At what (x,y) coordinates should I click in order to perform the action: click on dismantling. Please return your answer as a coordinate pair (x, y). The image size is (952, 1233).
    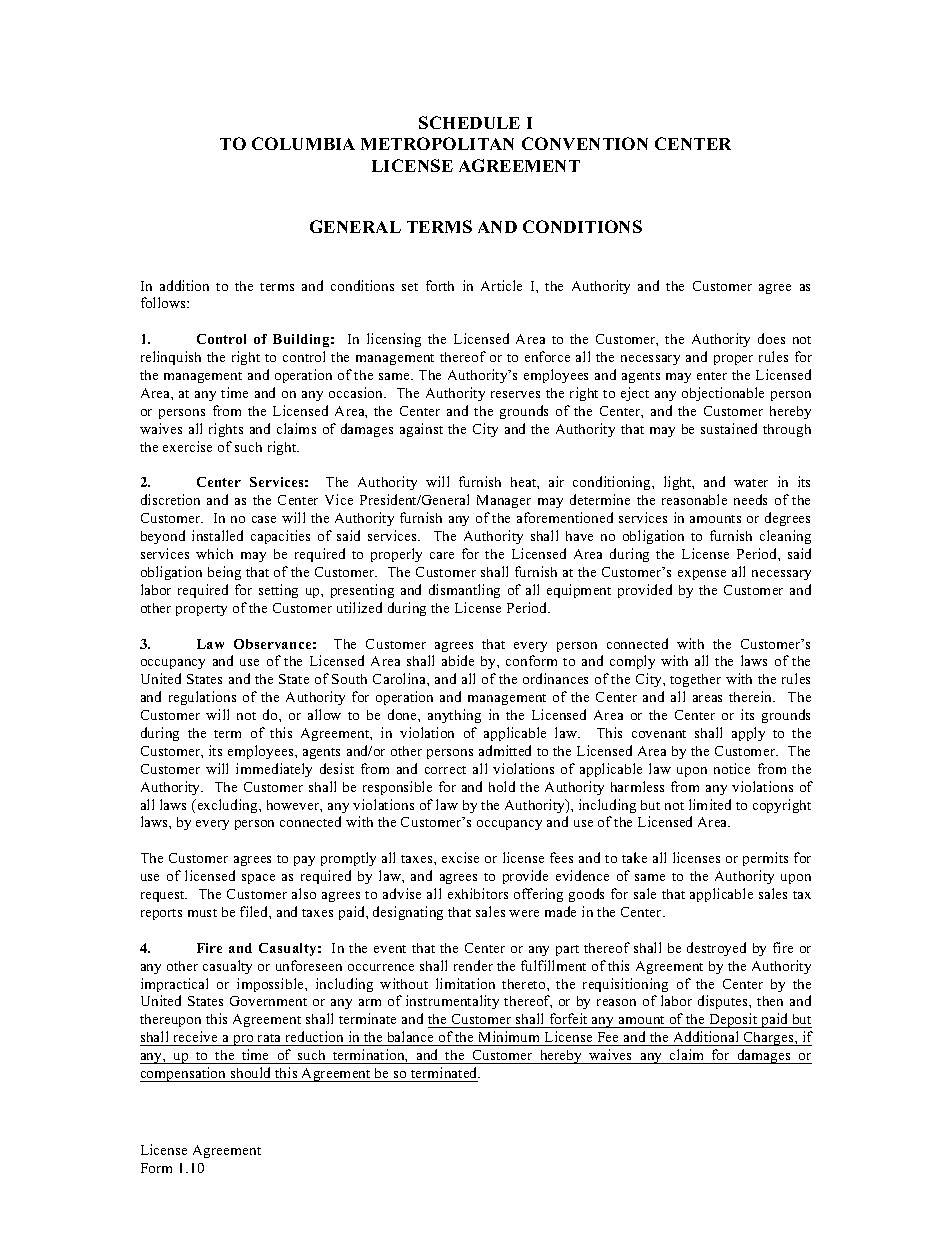
    Looking at the image, I should click on (464, 591).
